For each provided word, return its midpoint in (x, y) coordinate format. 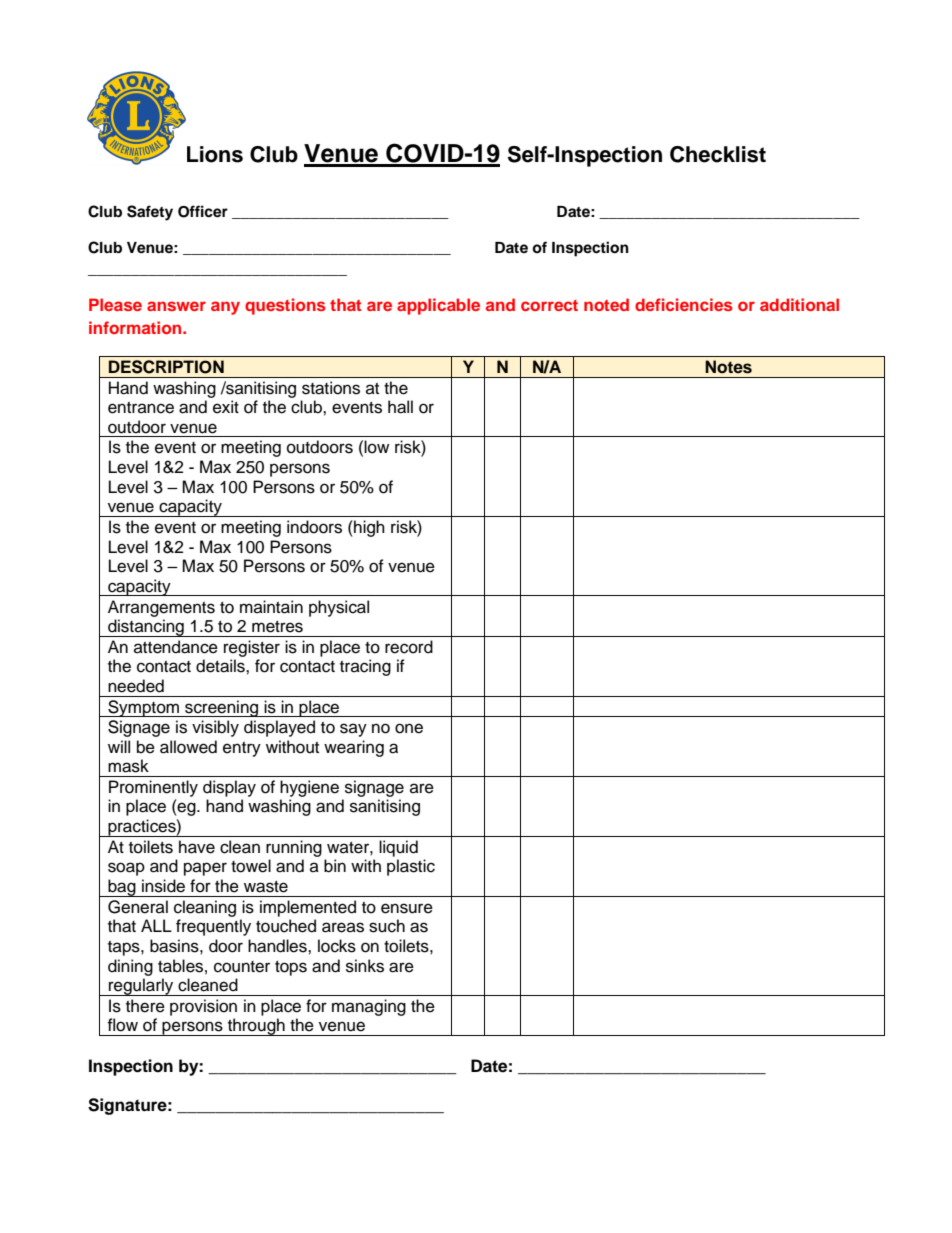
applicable (438, 306)
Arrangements (161, 608)
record (409, 647)
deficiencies (684, 304)
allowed (188, 747)
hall (400, 407)
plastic (411, 867)
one (409, 728)
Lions (215, 154)
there (145, 1006)
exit (226, 407)
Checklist (718, 154)
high (368, 528)
